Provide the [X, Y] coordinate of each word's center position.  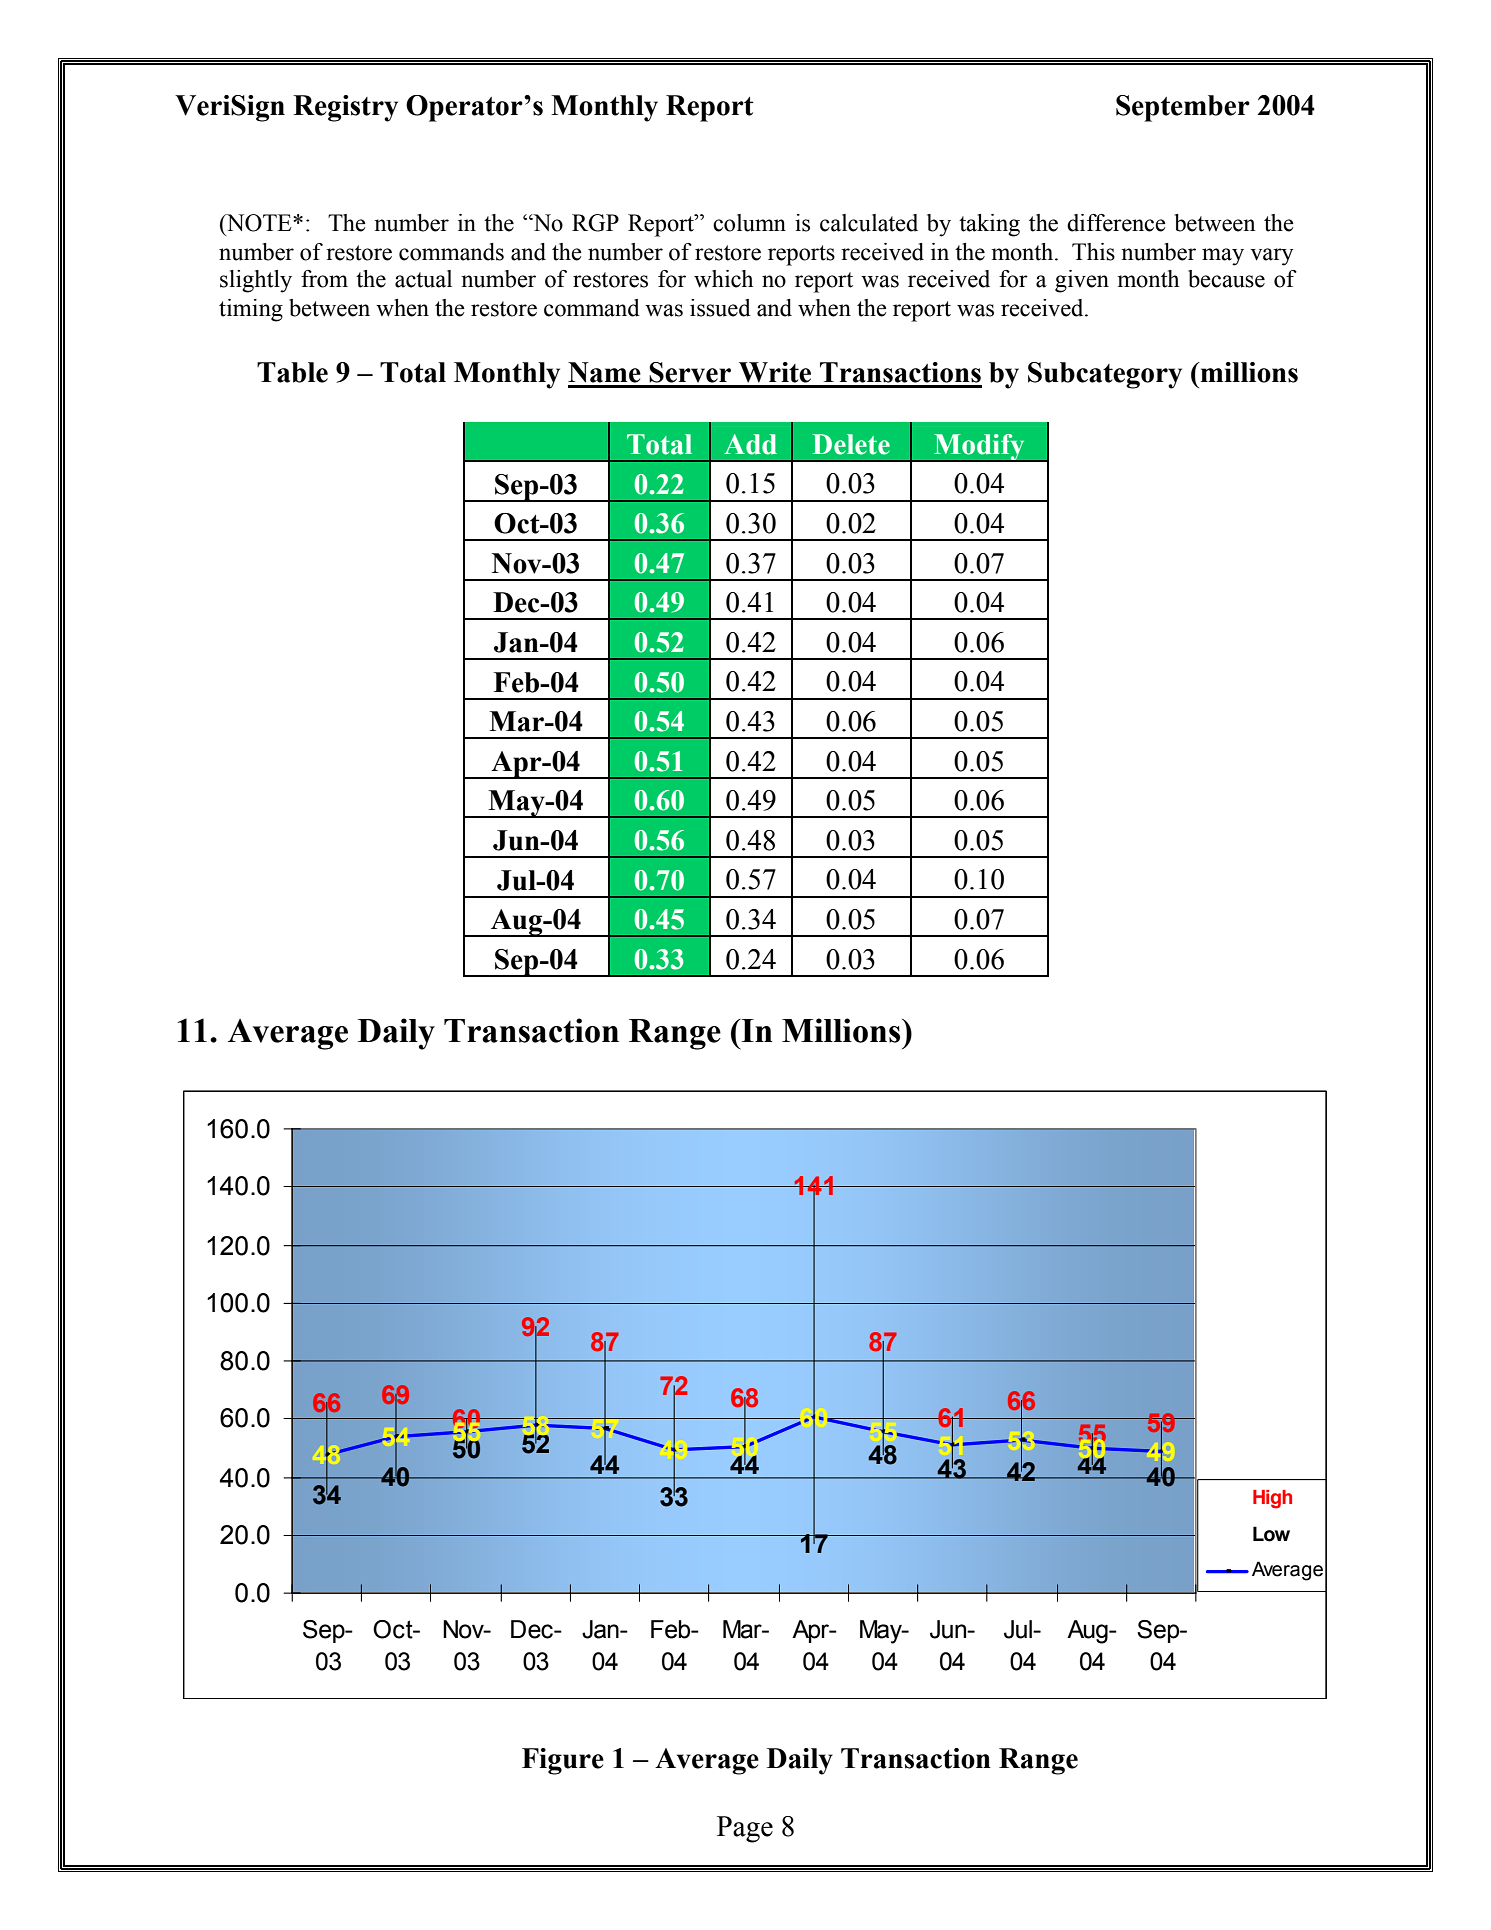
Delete [851, 444]
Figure [563, 1761]
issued [720, 308]
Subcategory [1105, 375]
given [1082, 281]
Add [750, 444]
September [1183, 108]
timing [251, 310]
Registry [345, 108]
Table [292, 372]
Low [1271, 1534]
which [723, 279]
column [749, 223]
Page [745, 1829]
